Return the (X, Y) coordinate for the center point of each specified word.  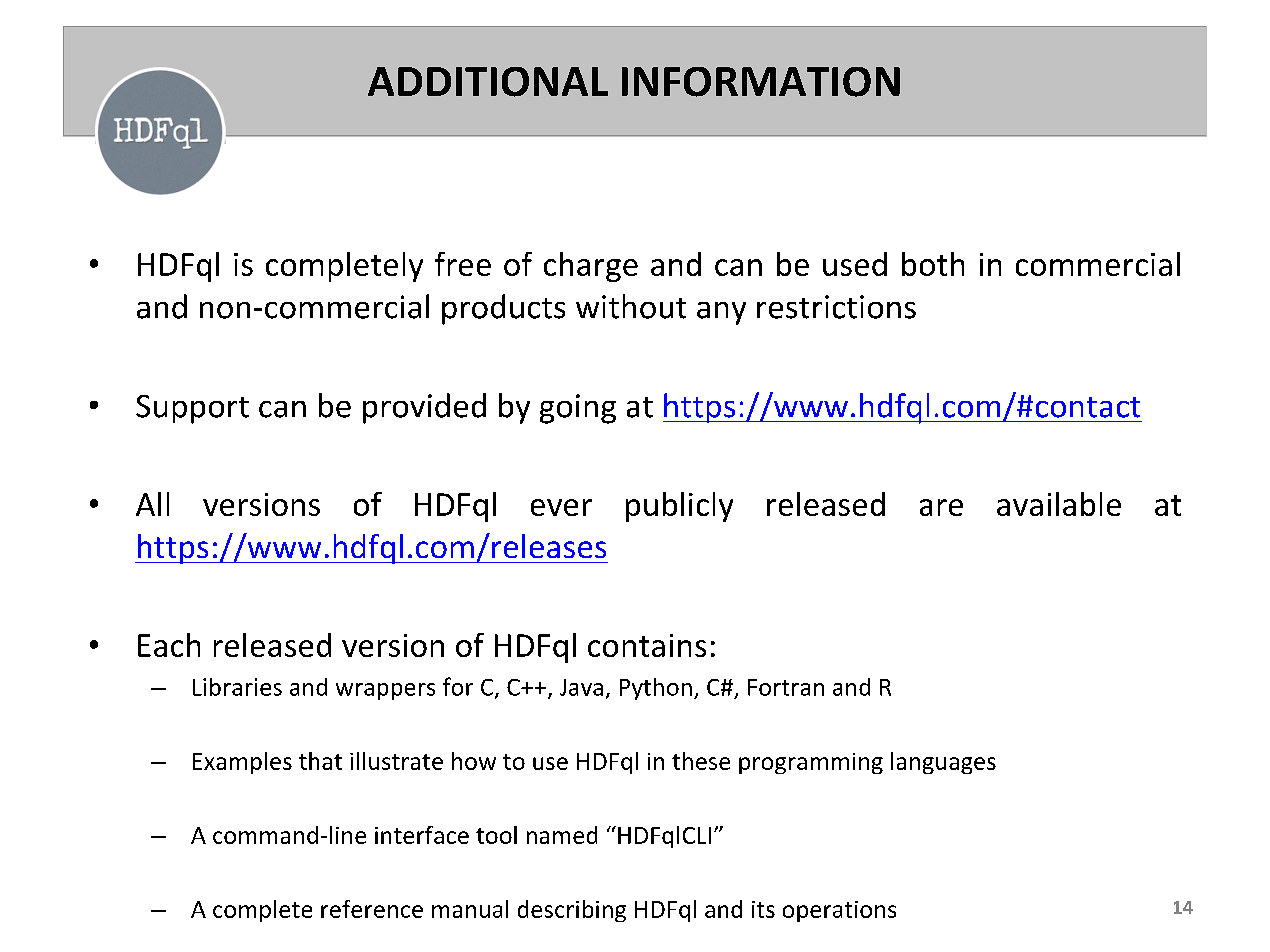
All (152, 504)
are (941, 507)
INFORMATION (761, 82)
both (933, 264)
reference (372, 909)
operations (839, 911)
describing (572, 911)
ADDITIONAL (488, 82)
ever (561, 507)
